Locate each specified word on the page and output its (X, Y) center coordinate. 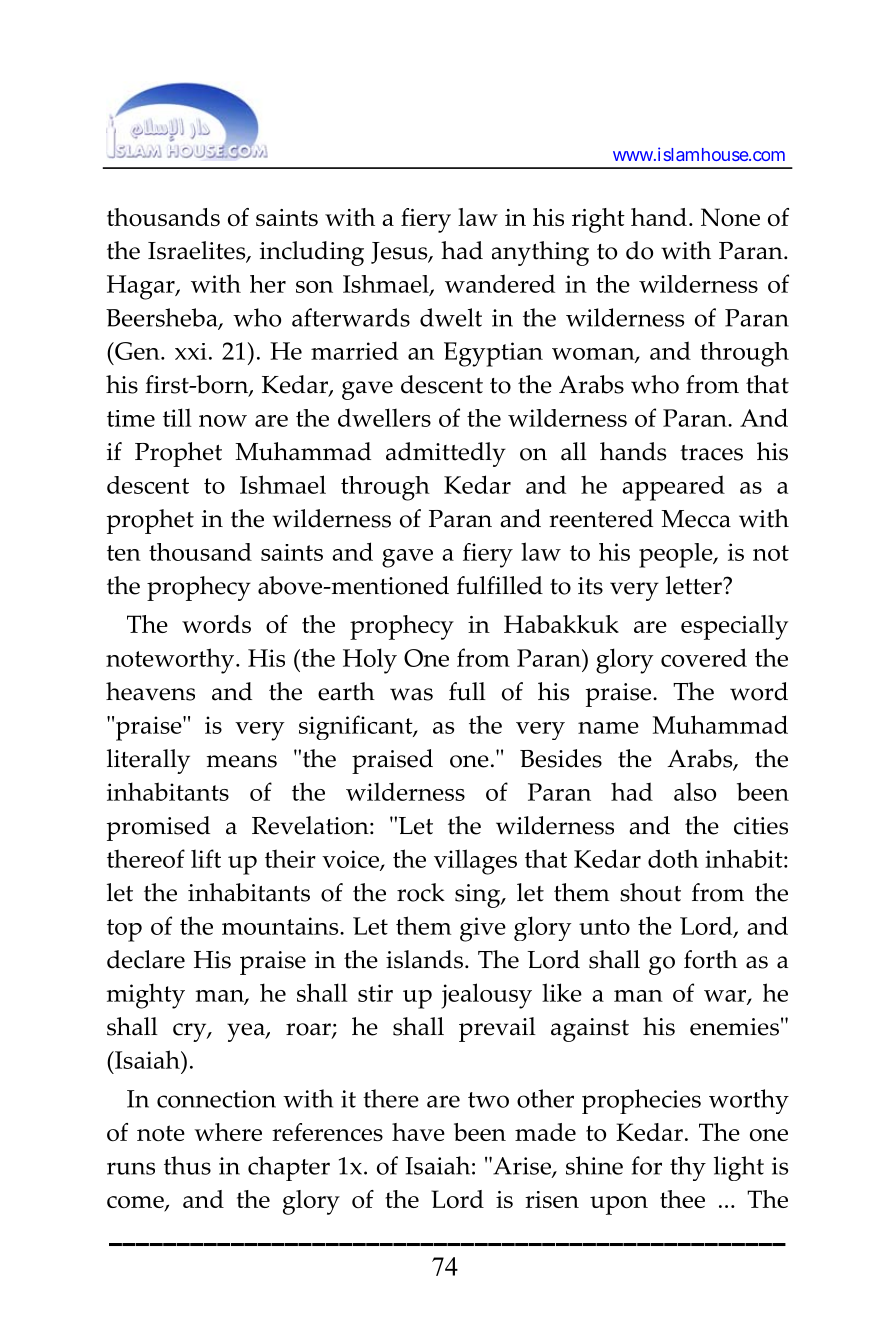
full (467, 691)
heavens (150, 691)
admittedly (446, 454)
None (730, 217)
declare (146, 959)
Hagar (142, 287)
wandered (500, 283)
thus (187, 1165)
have (418, 1132)
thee (682, 1199)
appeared (673, 488)
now (223, 421)
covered (704, 657)
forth (711, 959)
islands (424, 959)
